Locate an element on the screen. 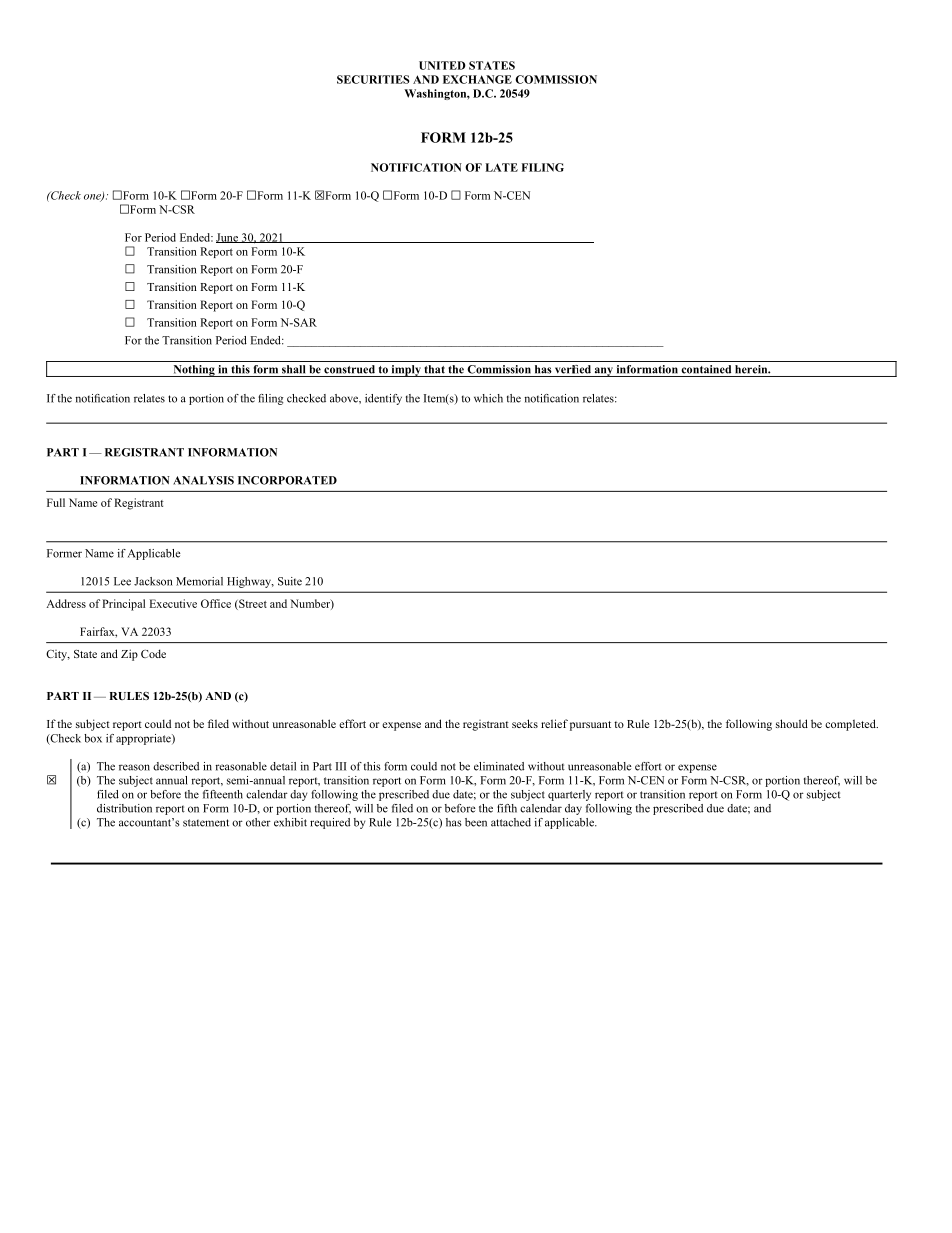 This screenshot has height=1233, width=952. which is located at coordinates (488, 398).
